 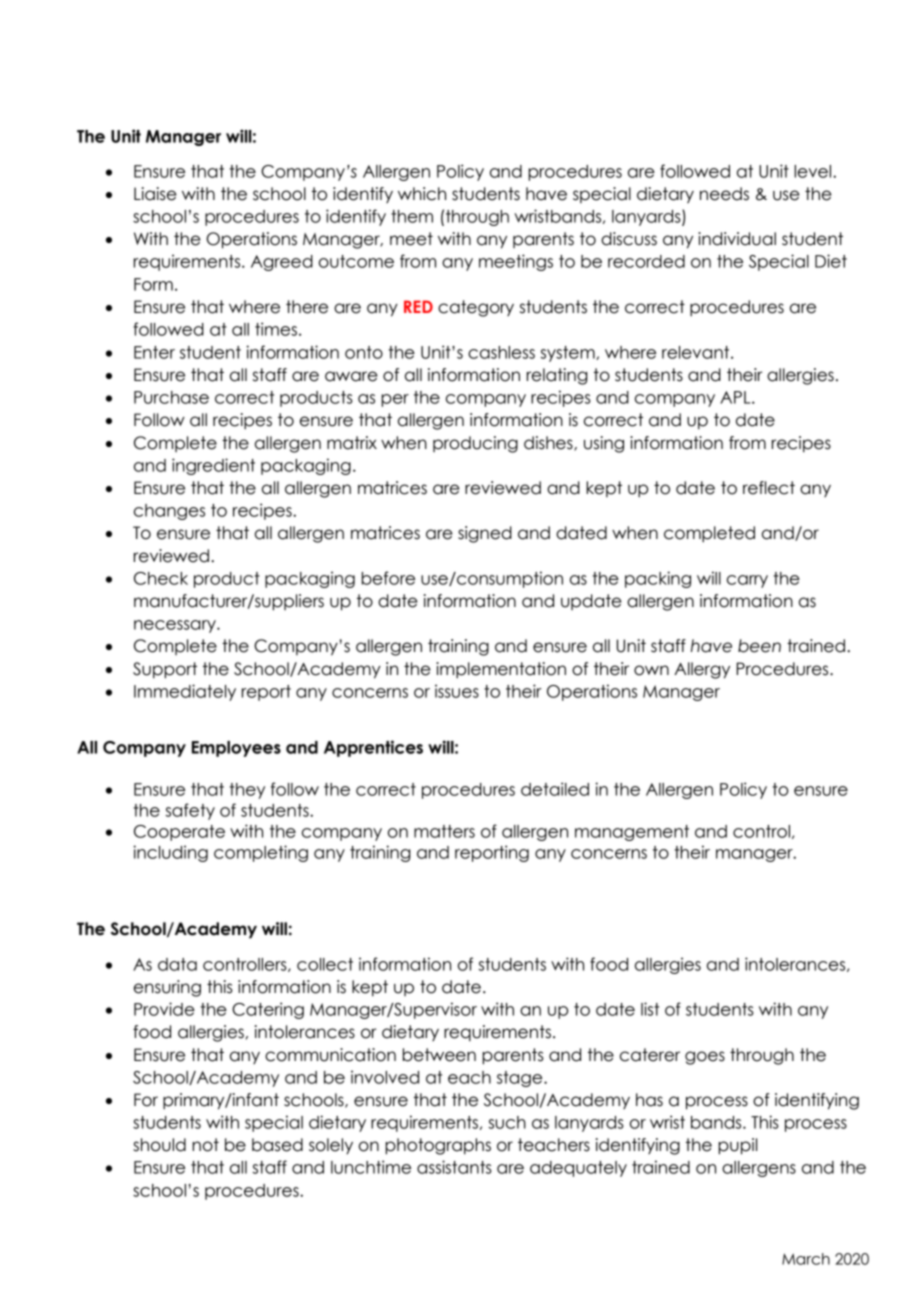 What do you see at coordinates (702, 670) in the document?
I see `Allergy` at bounding box center [702, 670].
